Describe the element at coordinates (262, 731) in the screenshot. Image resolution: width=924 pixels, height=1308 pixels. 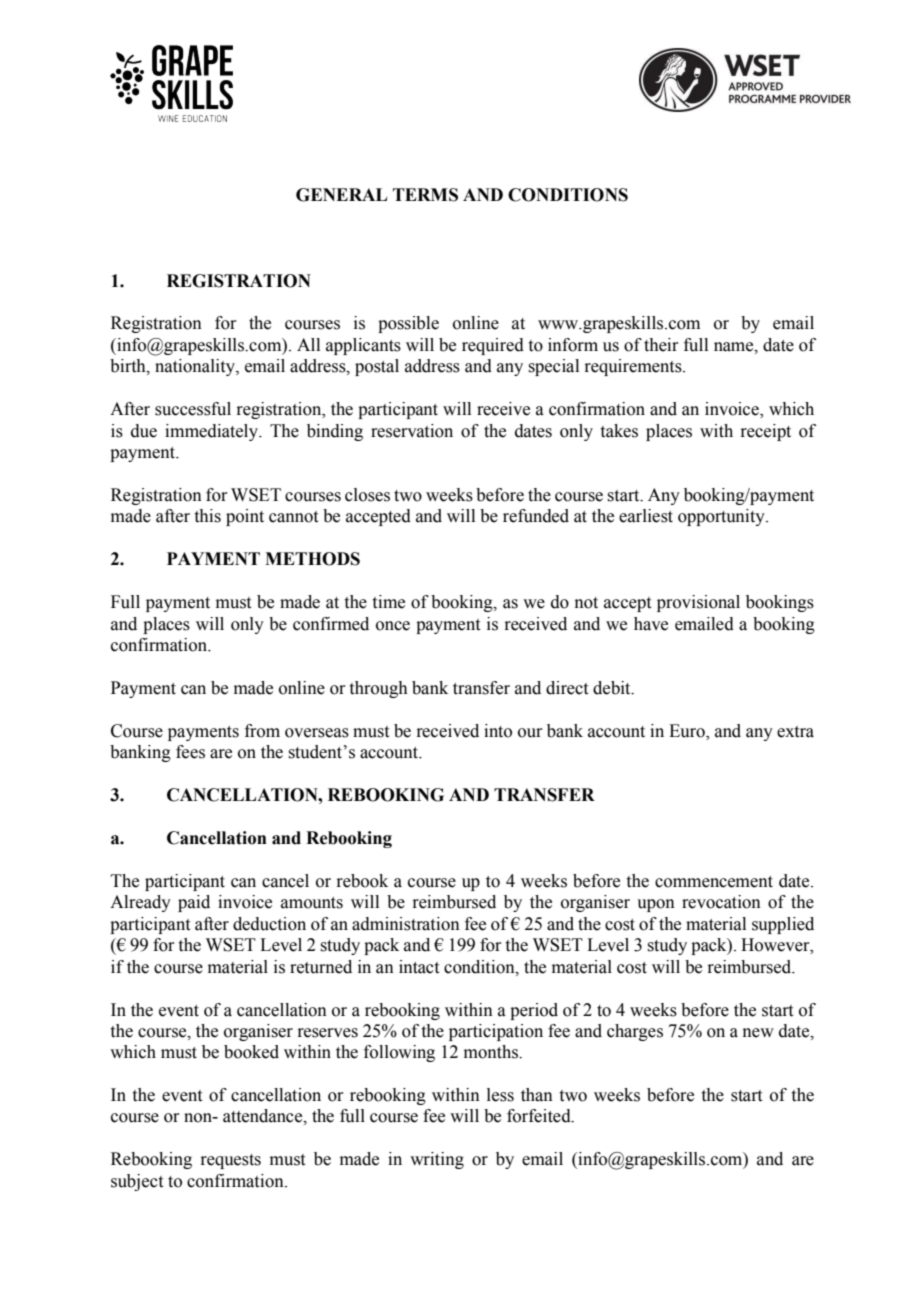
I see `from` at that location.
